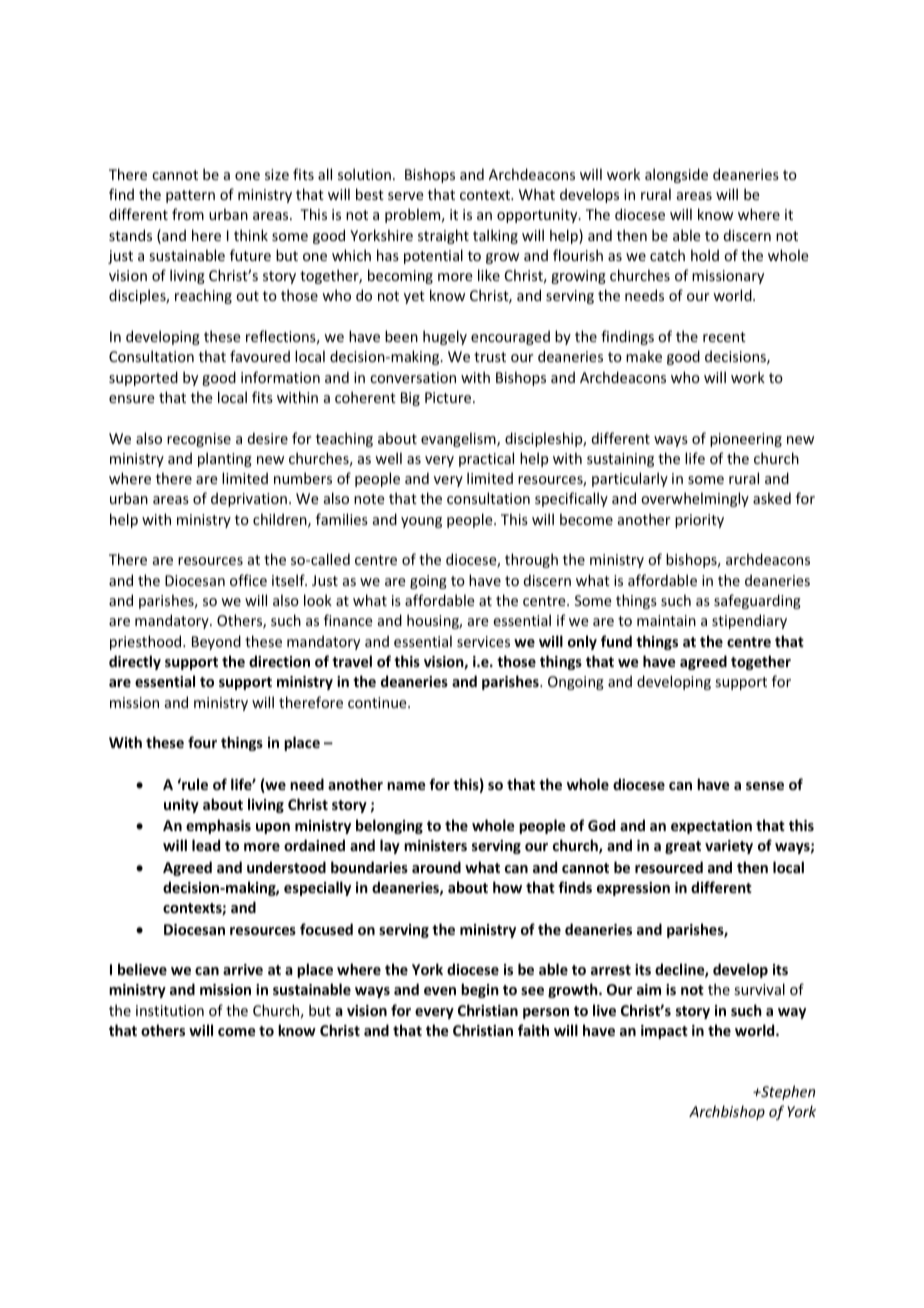 This page has height=1308, width=924. Describe the element at coordinates (459, 439) in the page. I see `evangelism` at that location.
